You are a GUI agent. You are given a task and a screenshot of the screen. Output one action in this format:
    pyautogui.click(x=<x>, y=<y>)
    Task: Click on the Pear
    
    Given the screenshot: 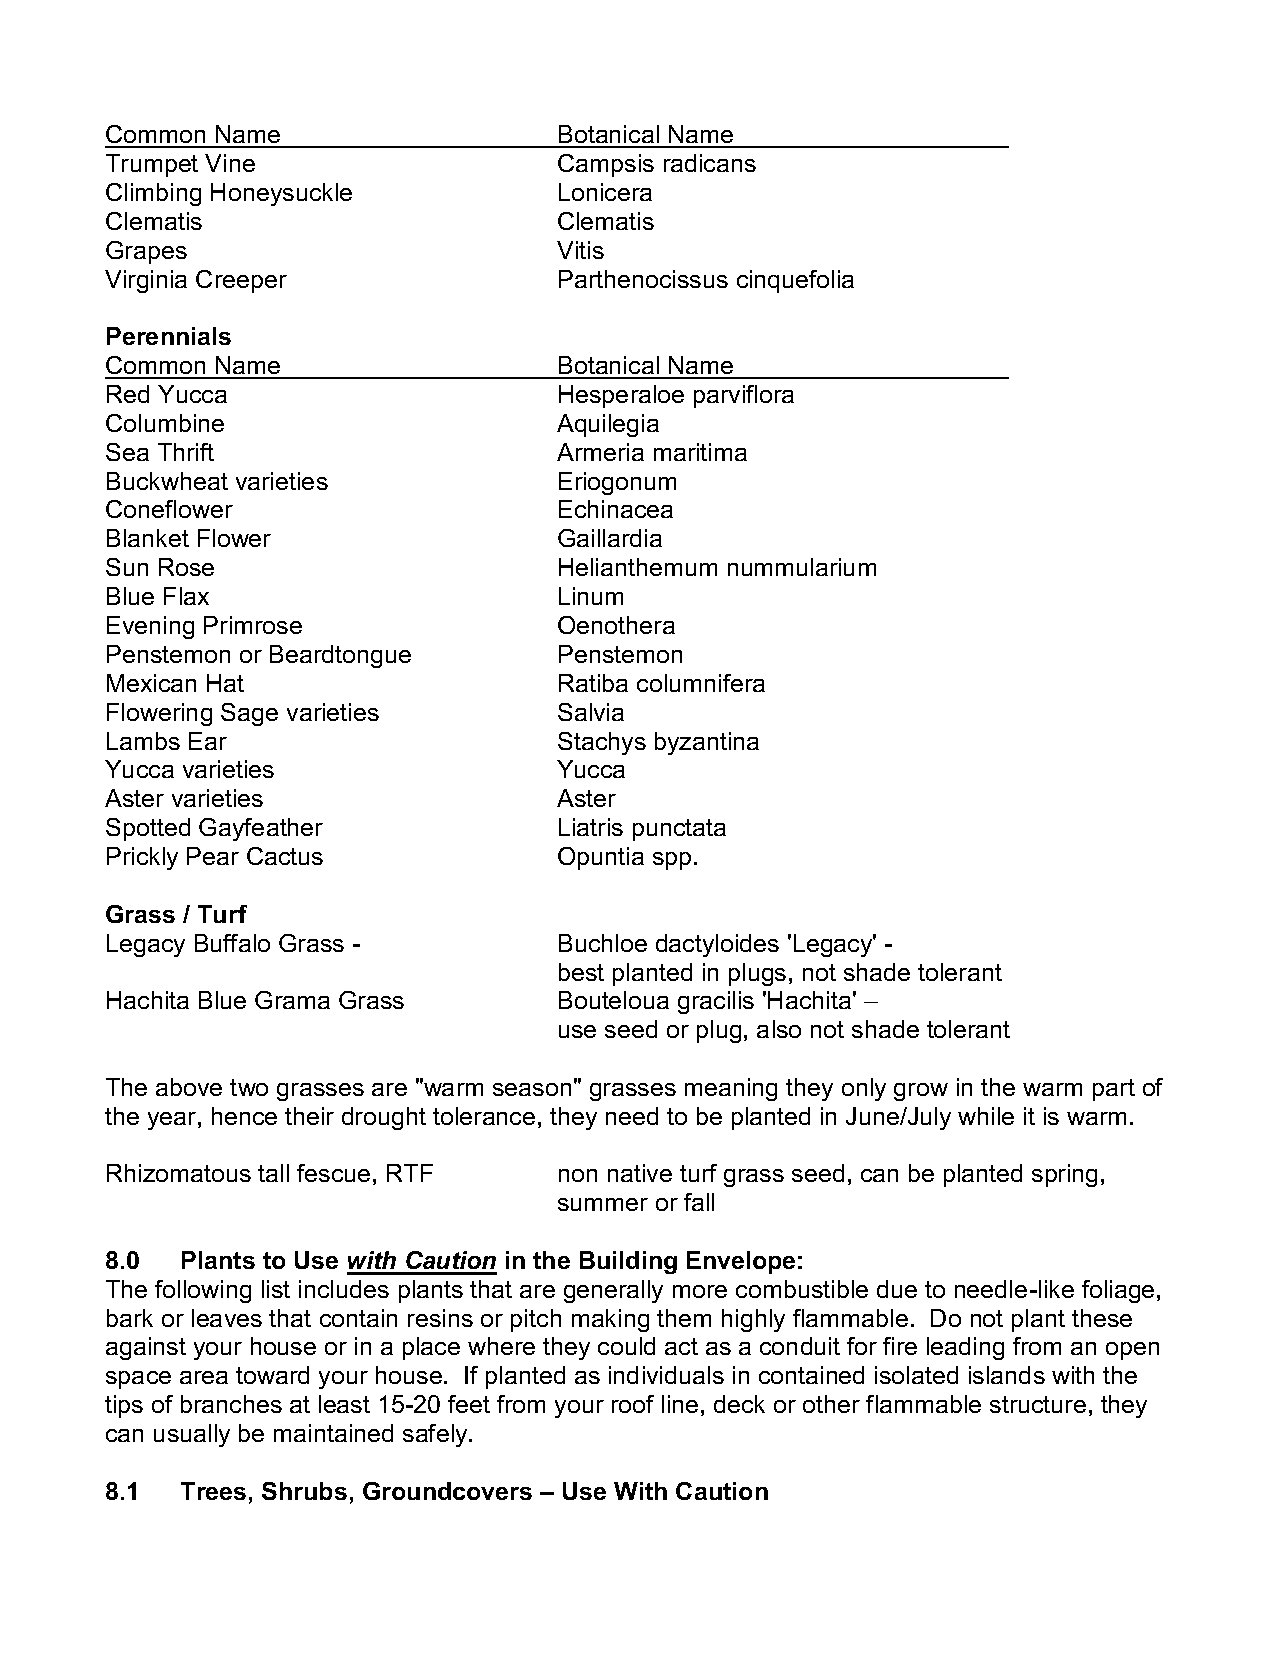 What is the action you would take?
    pyautogui.click(x=213, y=856)
